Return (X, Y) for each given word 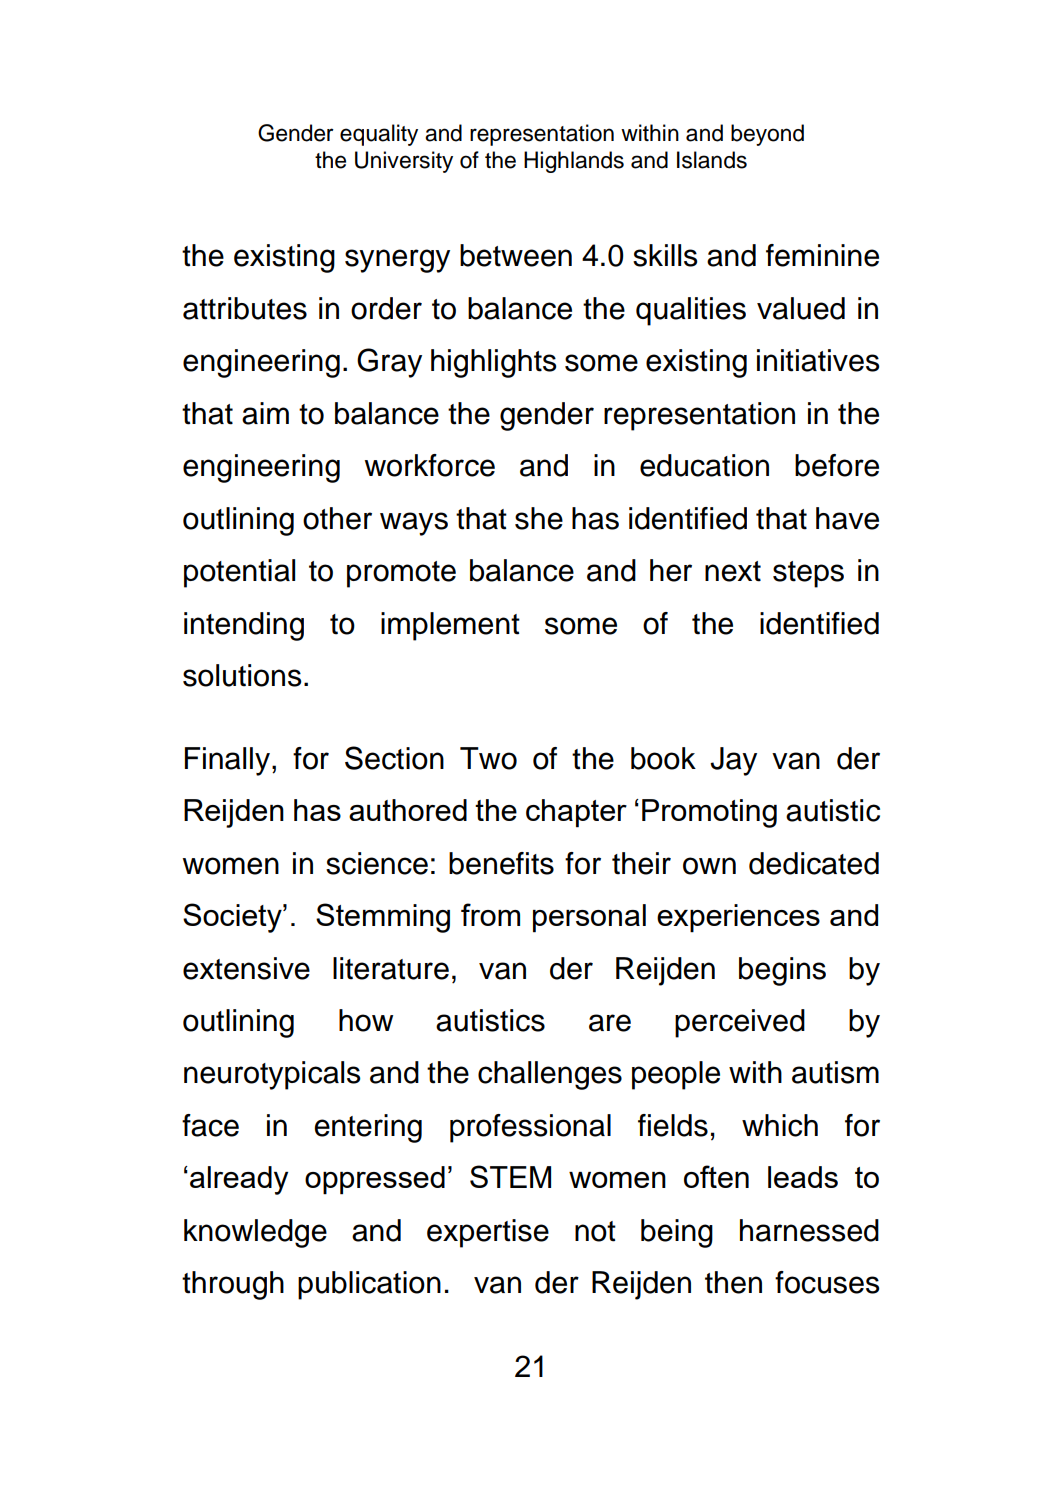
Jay (733, 761)
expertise (488, 1233)
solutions (242, 675)
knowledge (255, 1233)
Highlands (574, 162)
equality (379, 135)
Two (488, 758)
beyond (767, 135)
